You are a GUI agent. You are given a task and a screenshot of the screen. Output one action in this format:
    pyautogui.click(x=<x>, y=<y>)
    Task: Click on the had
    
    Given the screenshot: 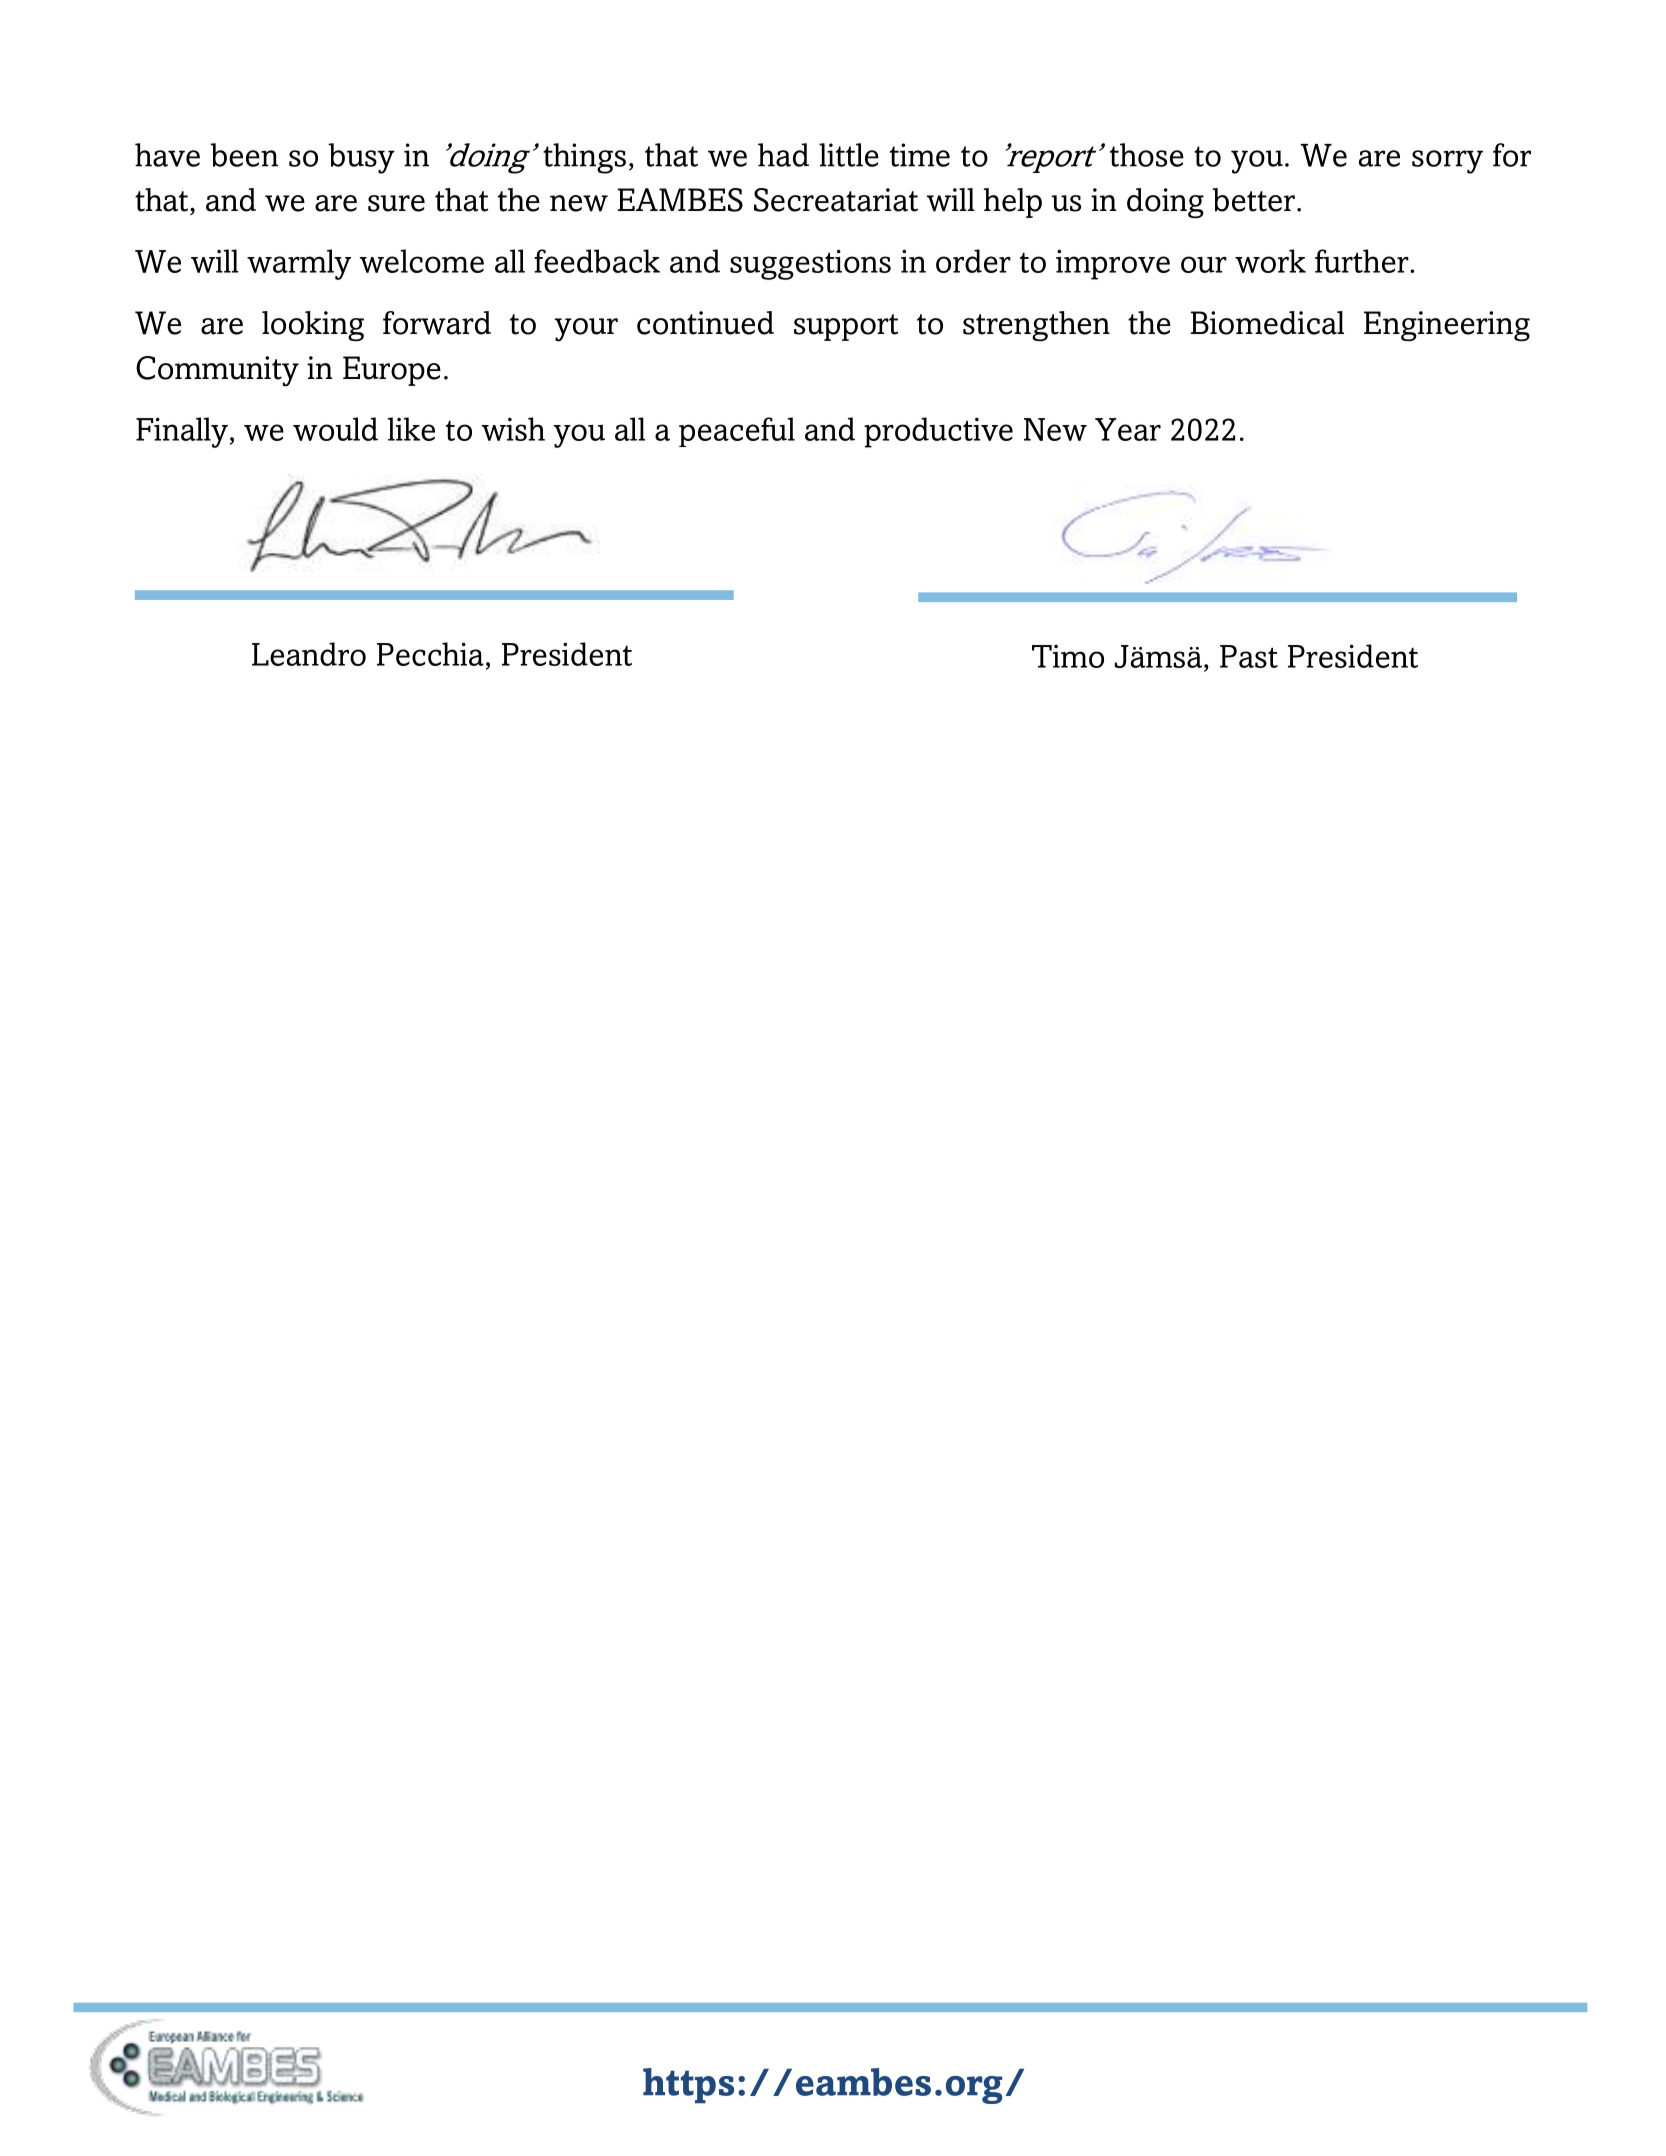 What is the action you would take?
    pyautogui.click(x=783, y=155)
